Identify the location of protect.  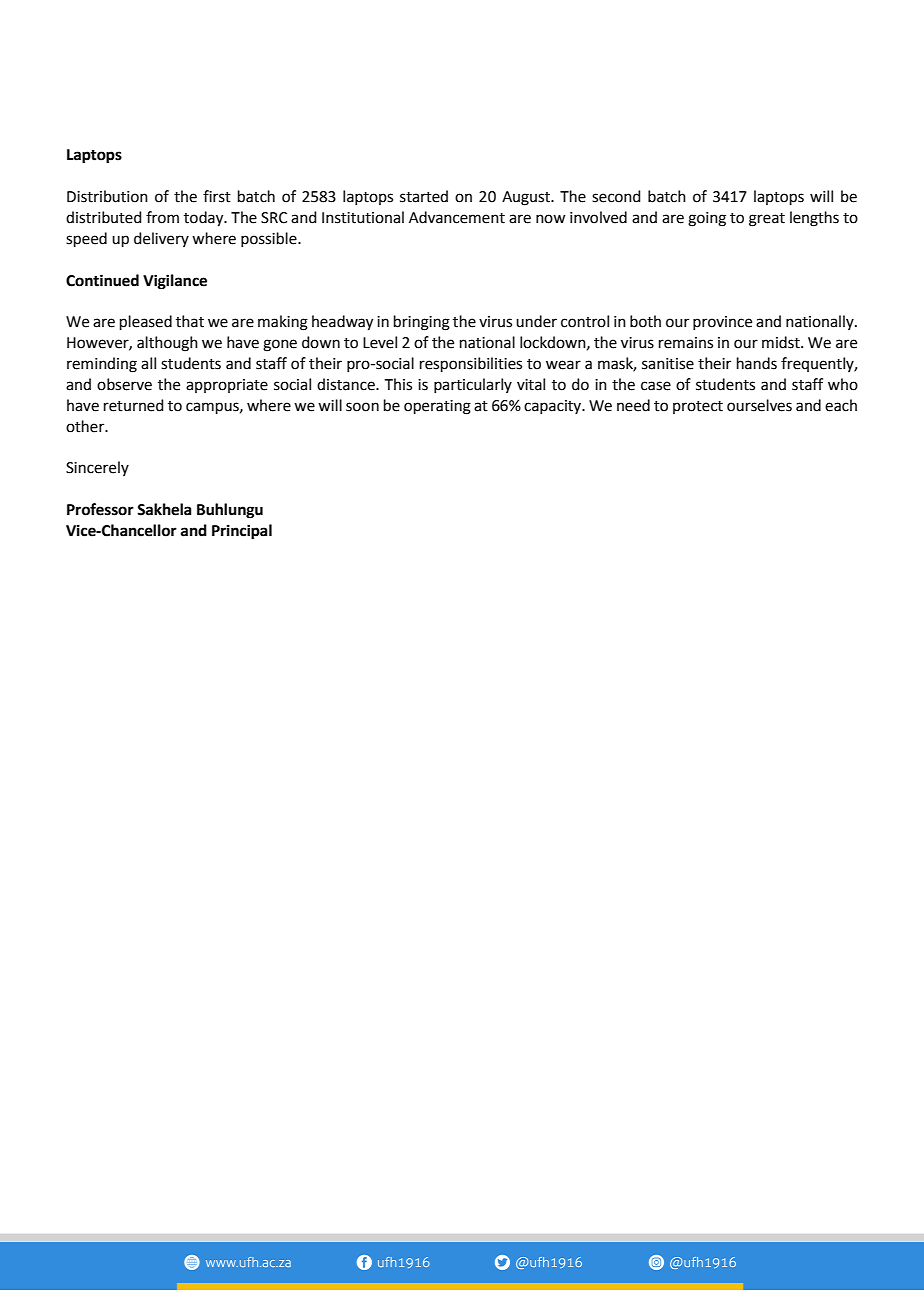
(698, 407).
